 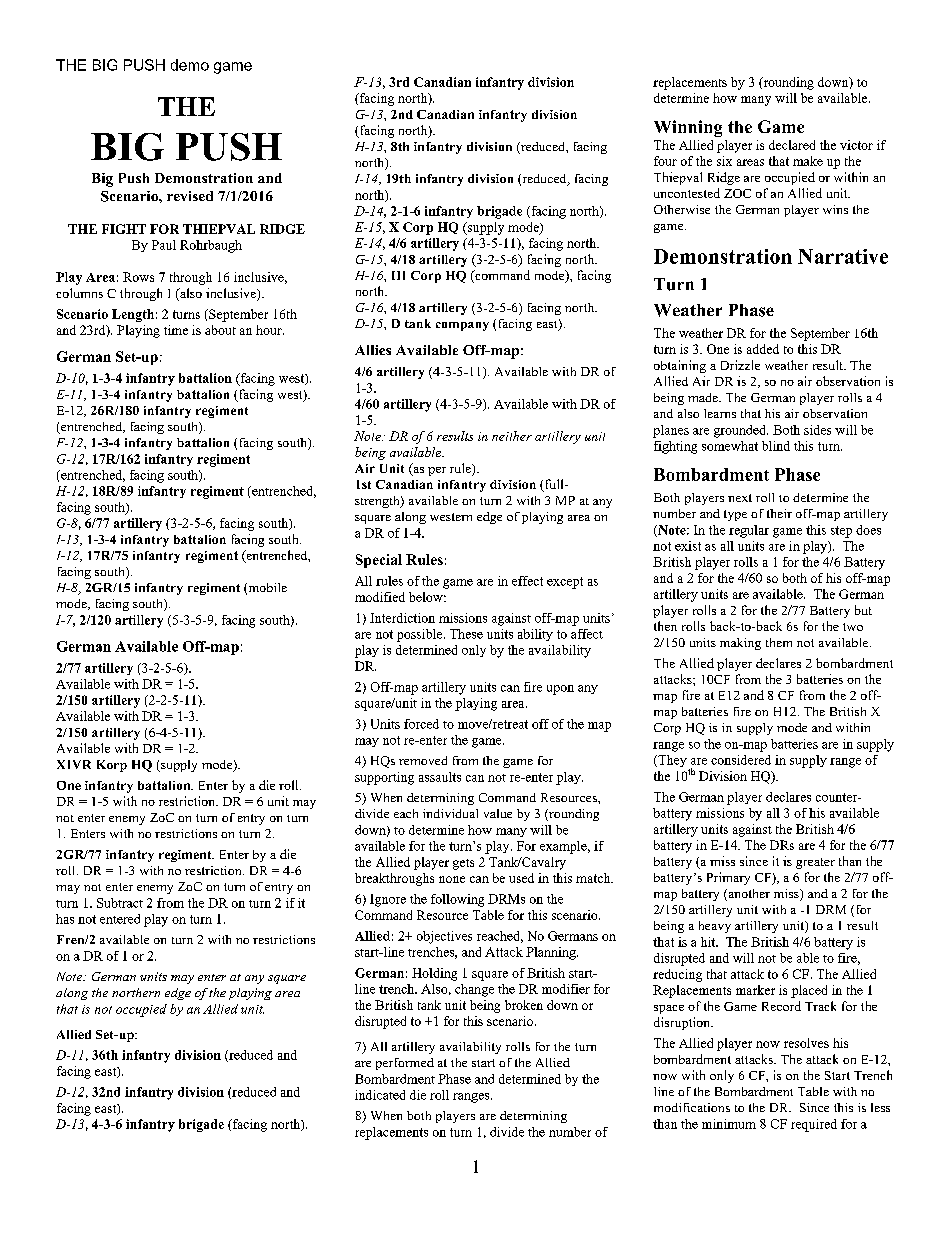 I want to click on modified, so click(x=380, y=597).
